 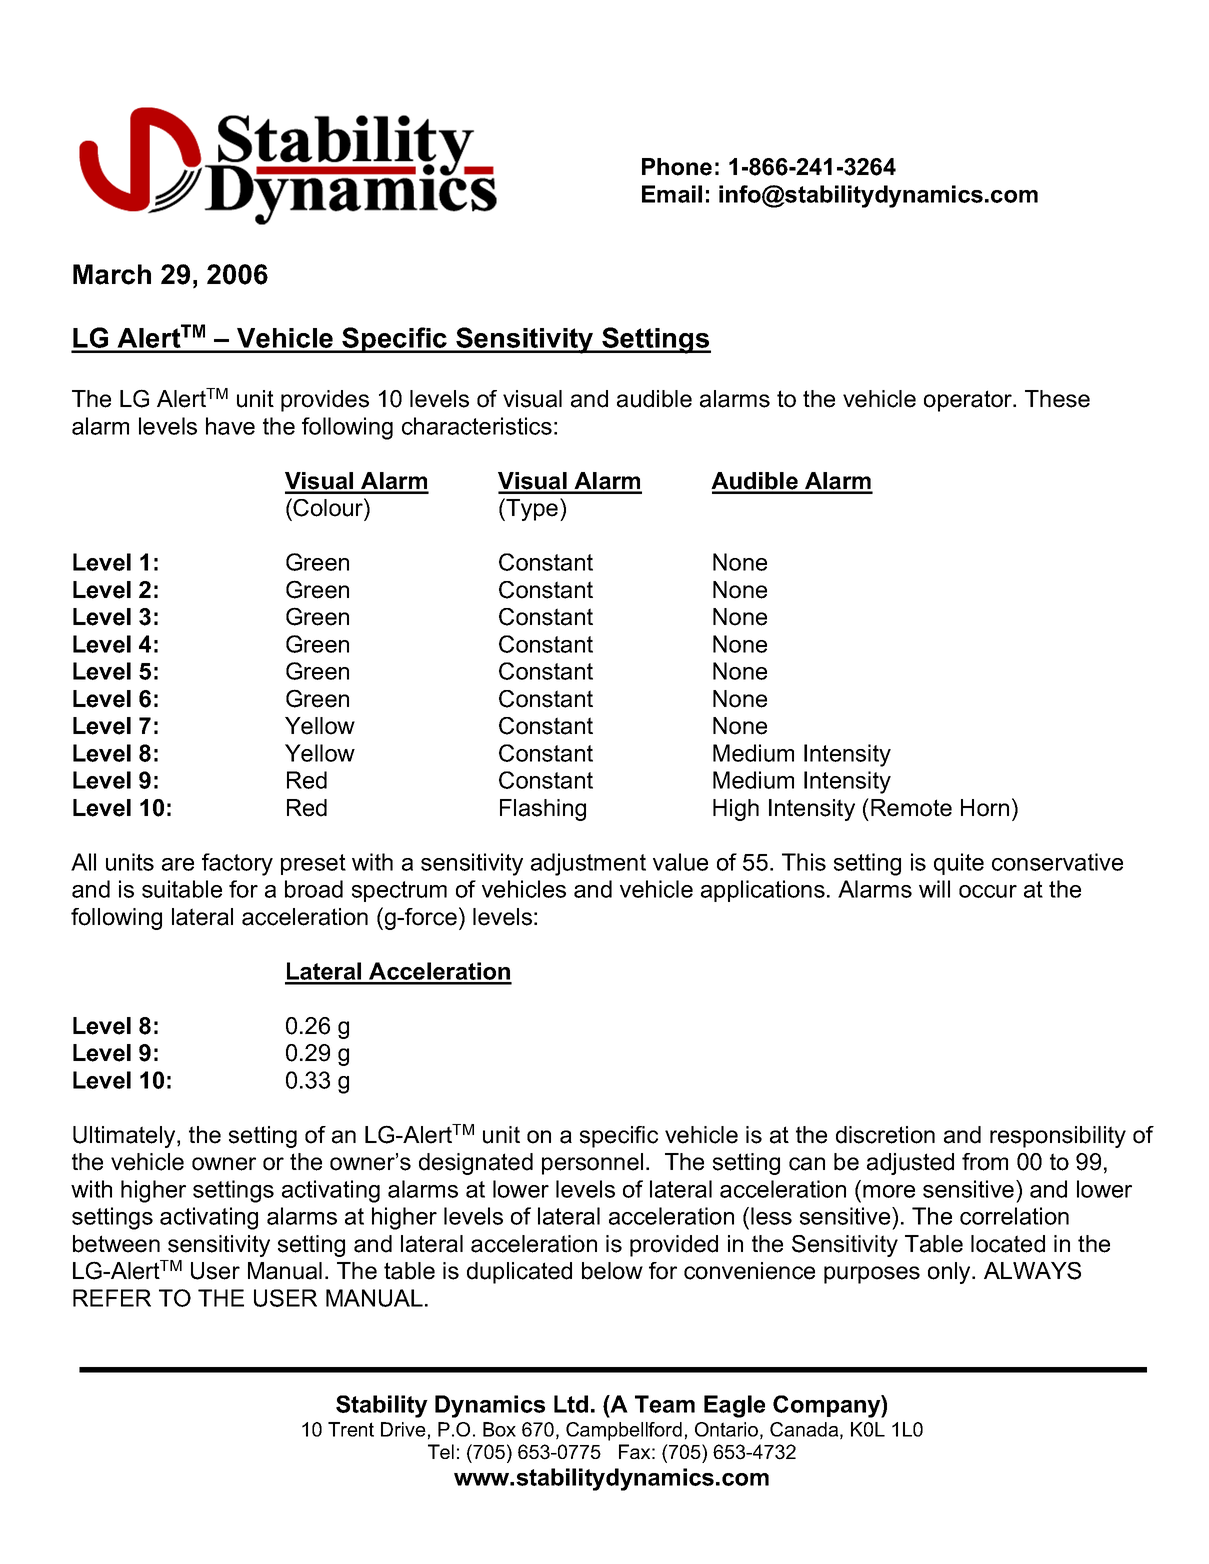 I want to click on are, so click(x=178, y=864).
